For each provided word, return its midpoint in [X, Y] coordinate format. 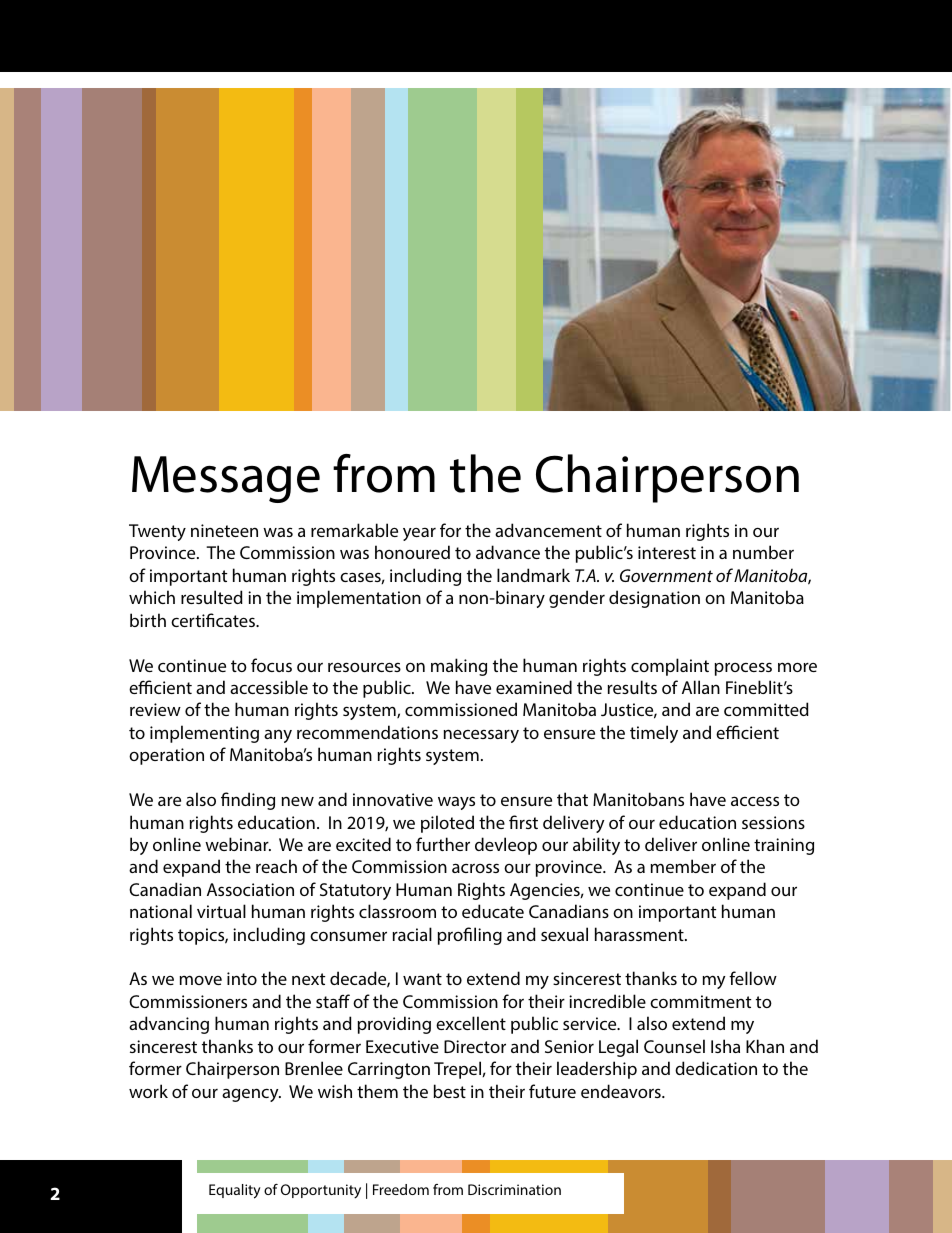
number [763, 552]
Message [226, 479]
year [419, 534]
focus [271, 665]
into [242, 978]
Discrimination [514, 1189]
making [459, 667]
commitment [700, 1001]
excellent [471, 1023]
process [743, 669]
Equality [235, 1191]
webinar [238, 844]
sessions [773, 822]
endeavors [622, 1091]
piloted [447, 824]
